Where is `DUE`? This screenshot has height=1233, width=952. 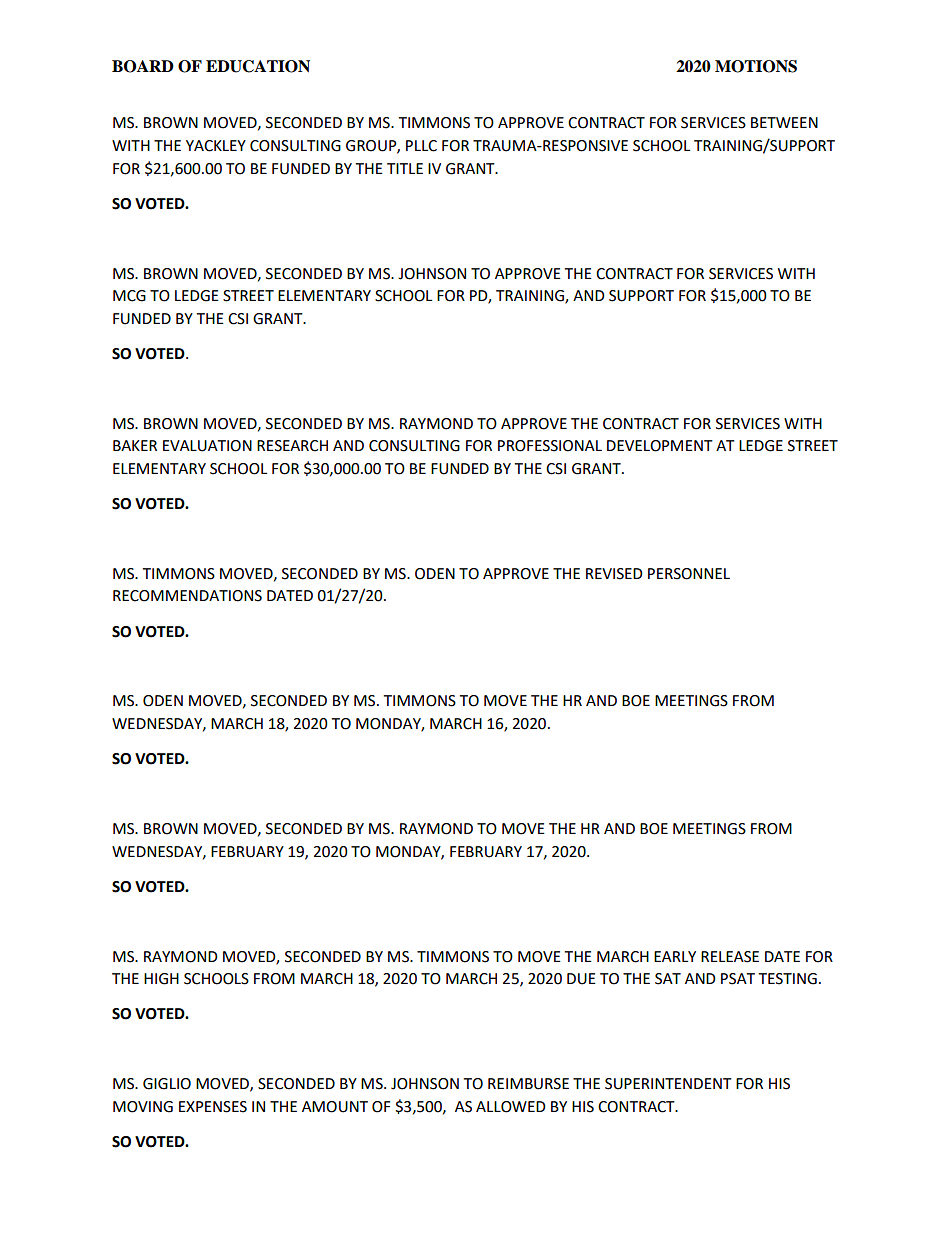
DUE is located at coordinates (581, 979).
